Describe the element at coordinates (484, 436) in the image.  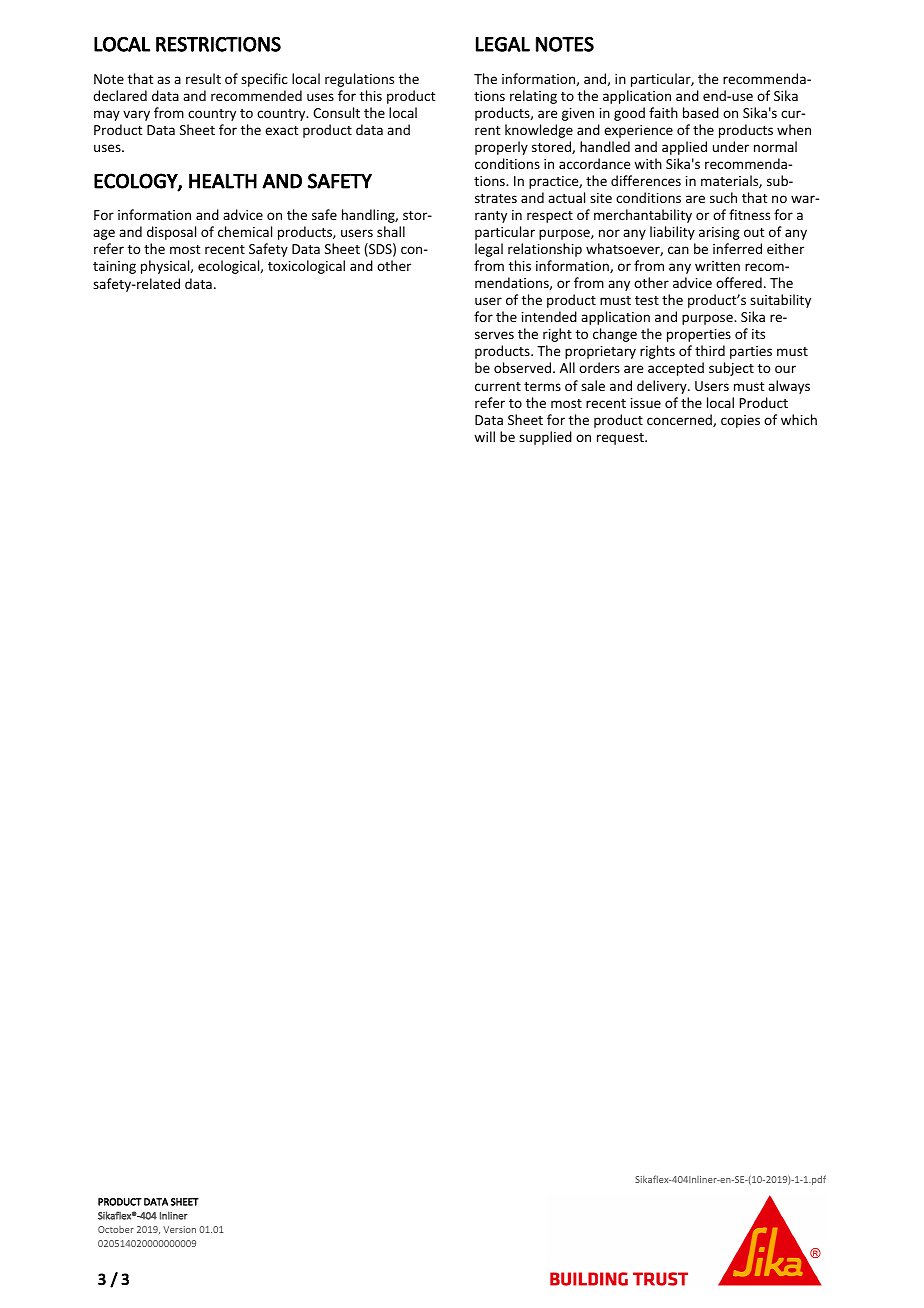
I see `will` at that location.
